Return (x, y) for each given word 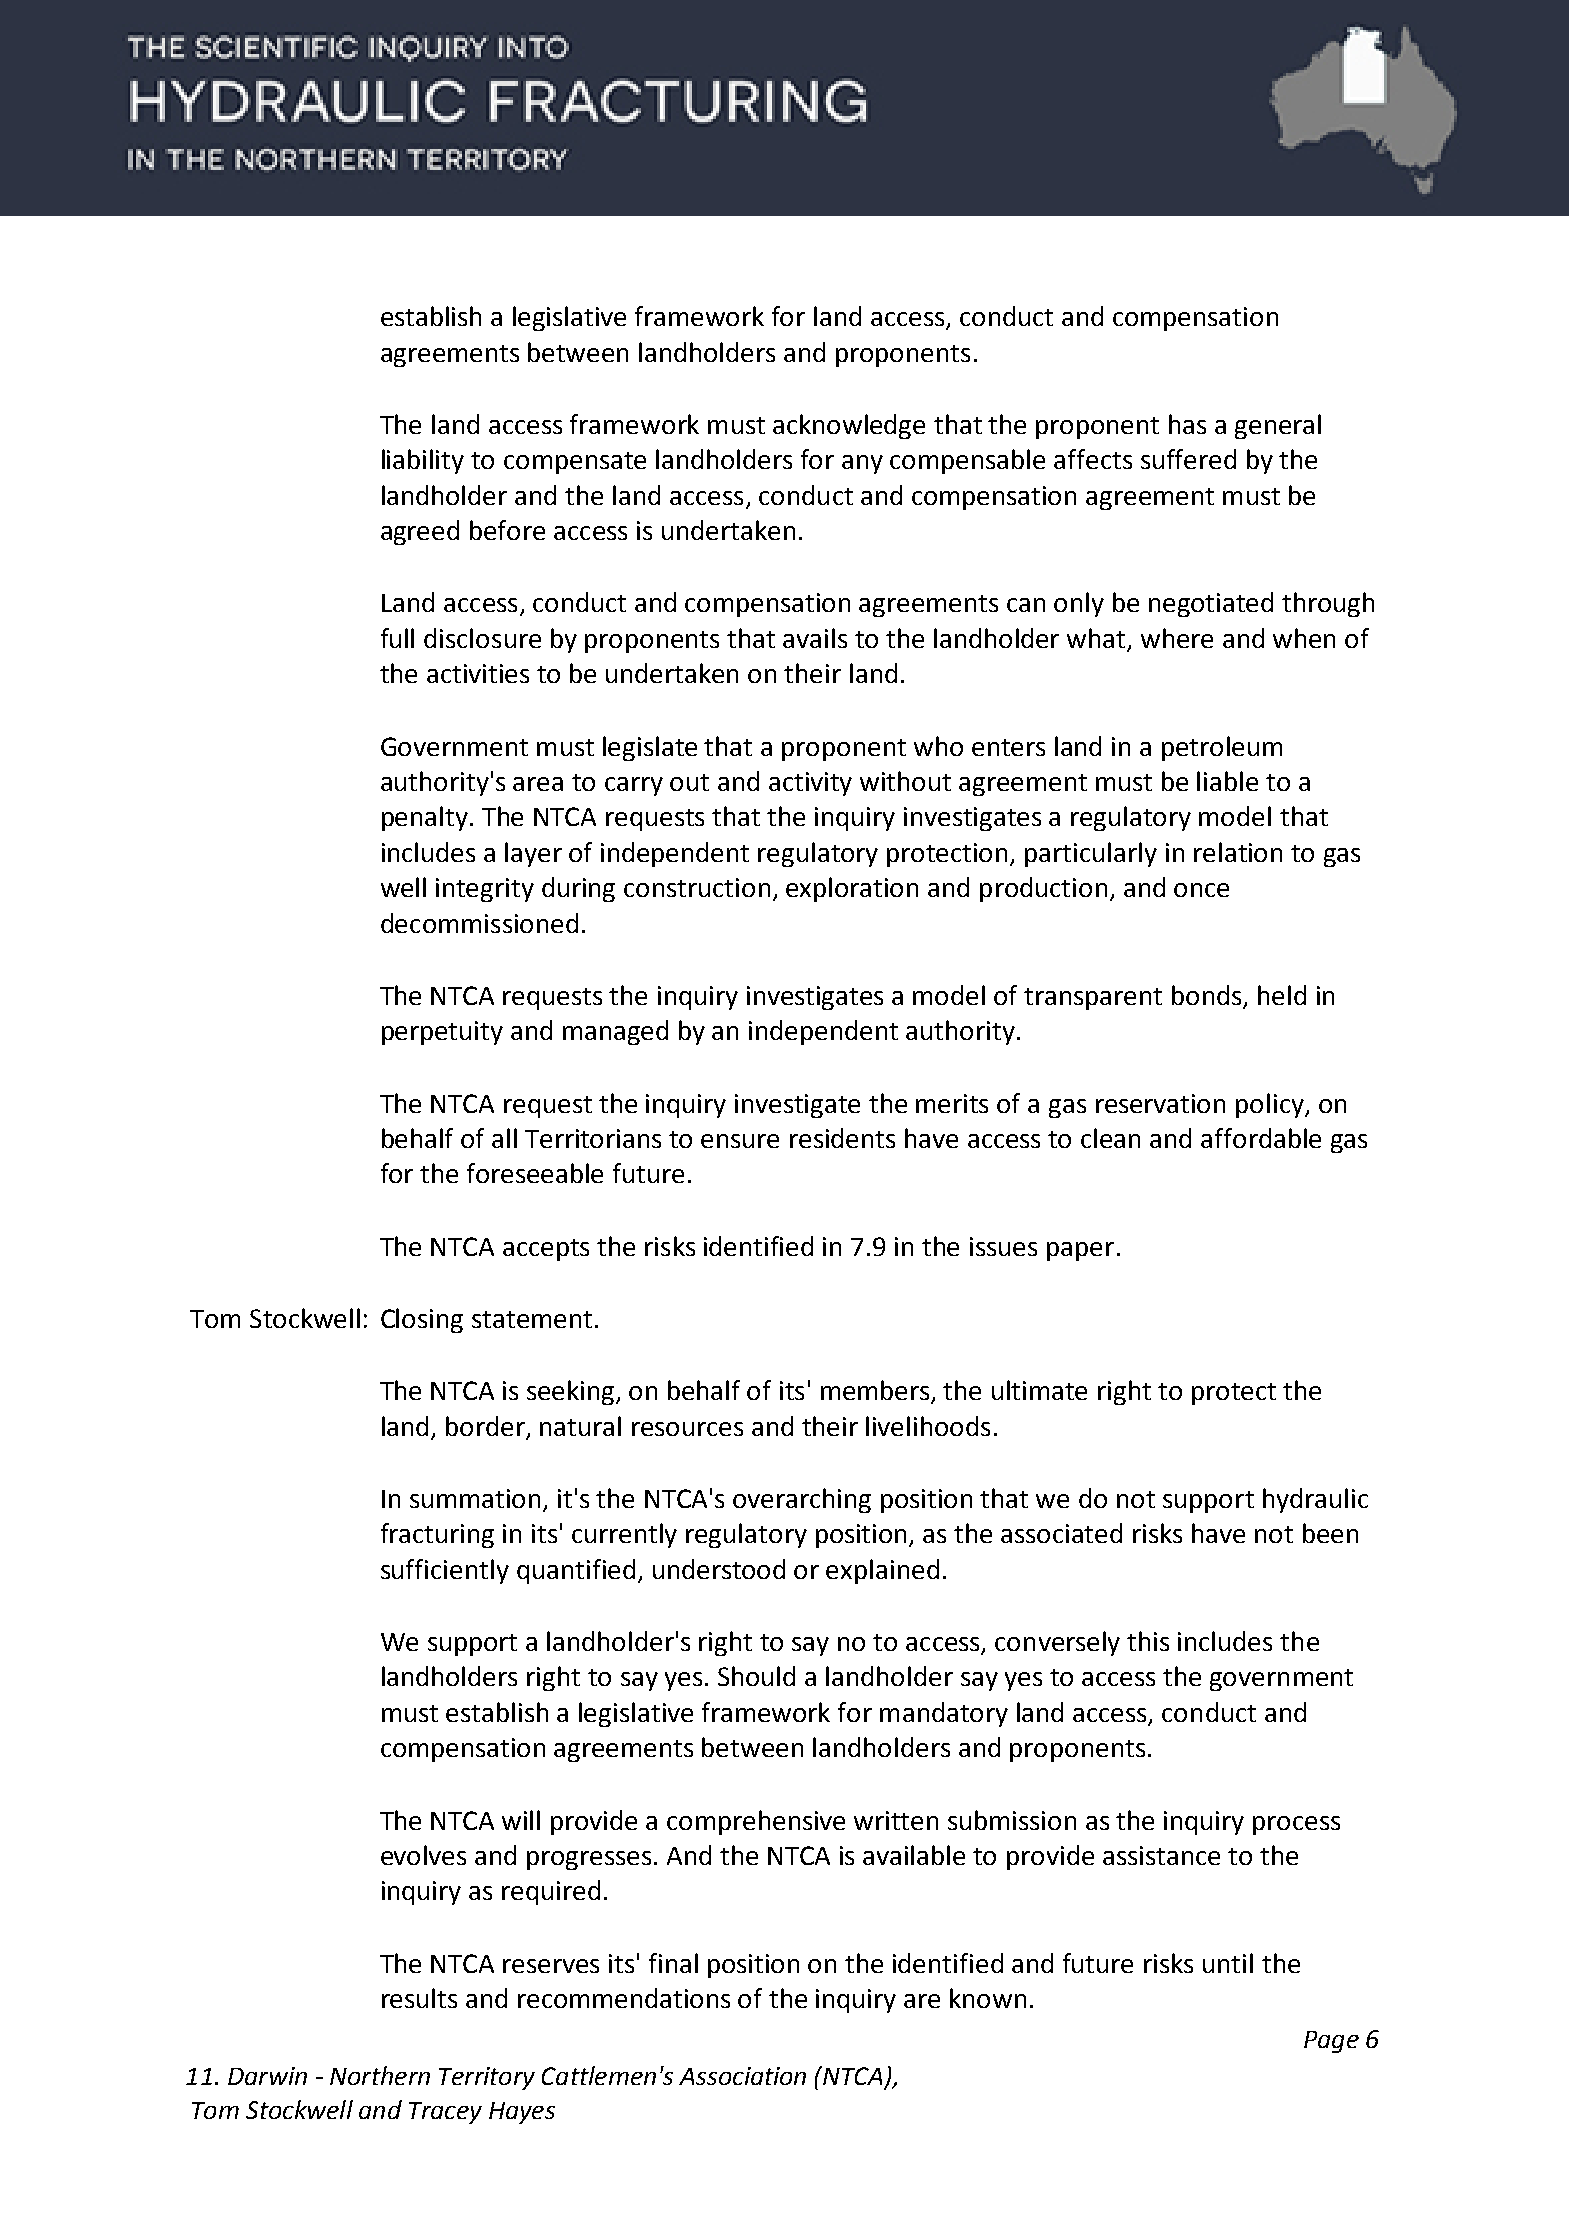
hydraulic (1315, 1500)
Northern (380, 2075)
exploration (852, 889)
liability (423, 461)
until (1228, 1963)
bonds (1208, 996)
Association (742, 2076)
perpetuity (442, 1033)
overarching (802, 1500)
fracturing (437, 1535)
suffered (1188, 459)
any (862, 464)
